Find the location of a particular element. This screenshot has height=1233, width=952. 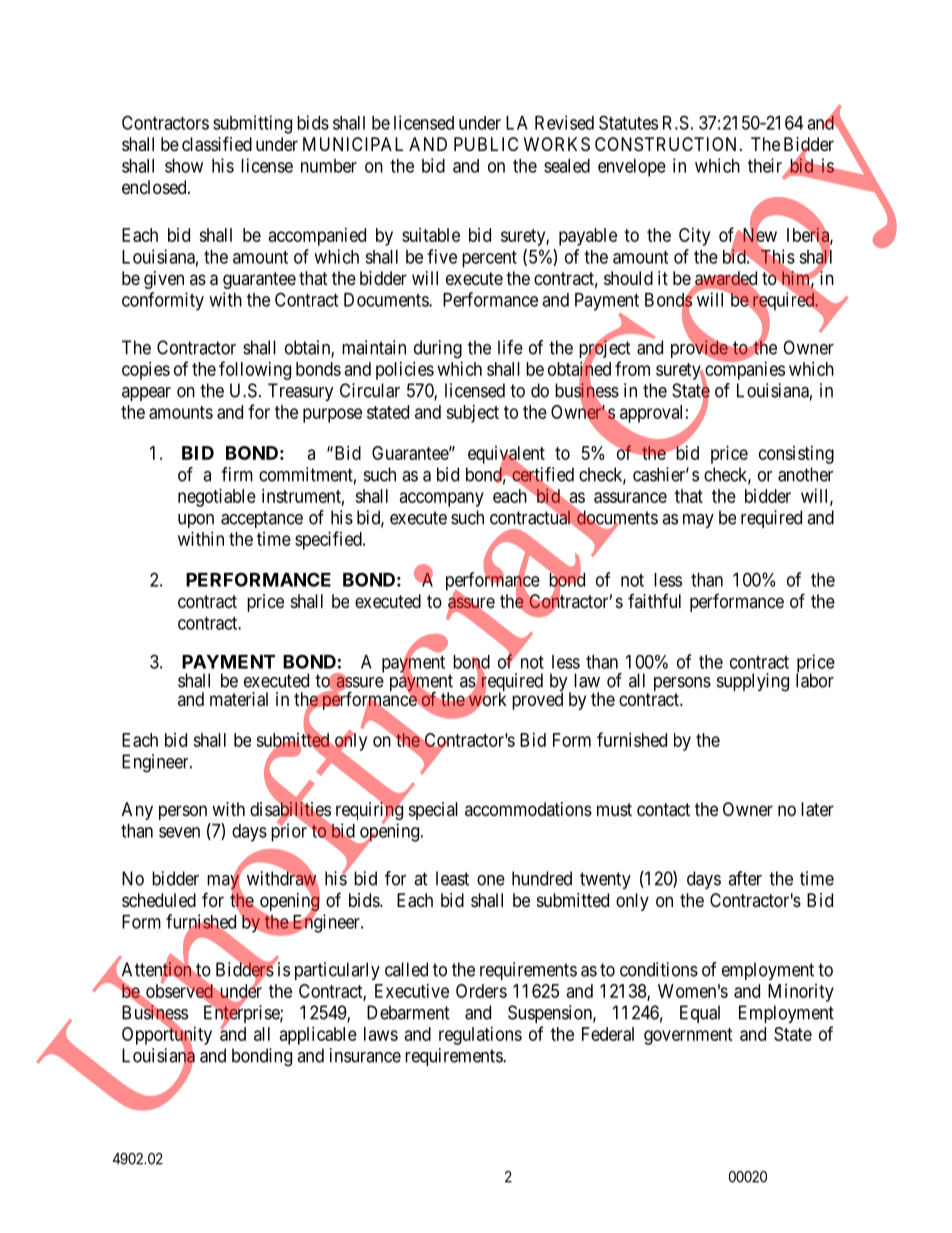

seven is located at coordinates (179, 832).
